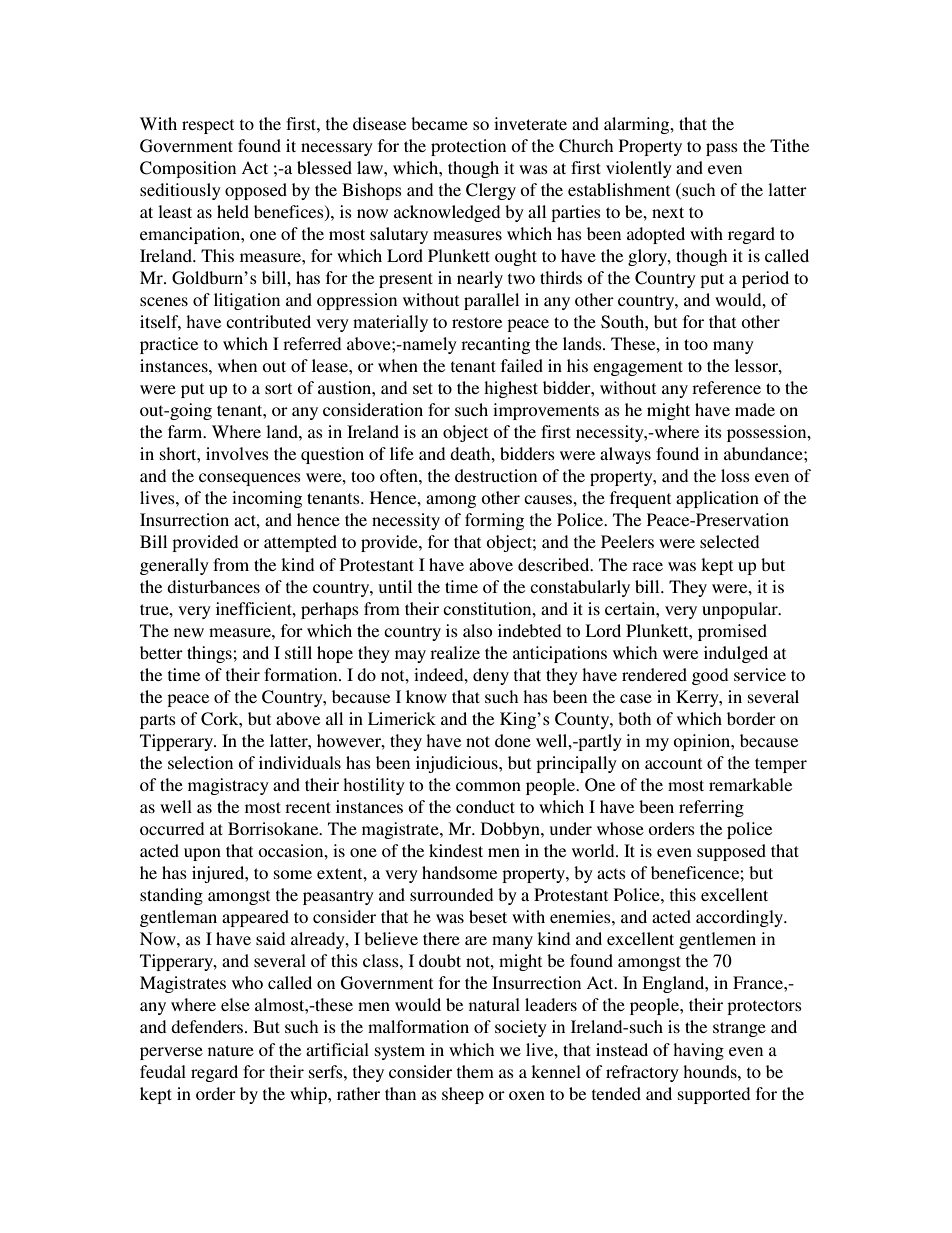  Describe the element at coordinates (268, 321) in the screenshot. I see `contributed` at that location.
